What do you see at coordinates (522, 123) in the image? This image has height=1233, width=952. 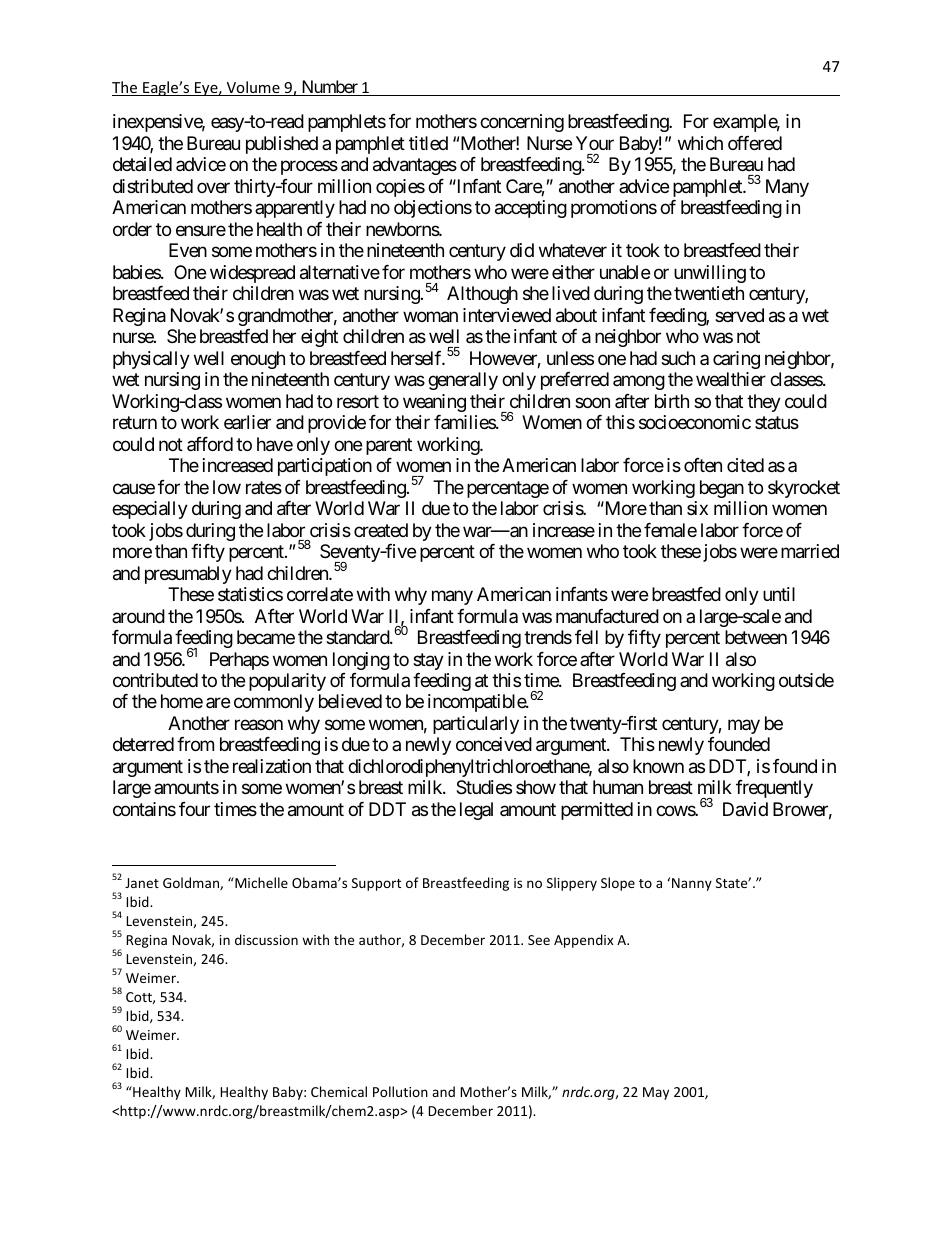 I see `concerning` at bounding box center [522, 123].
